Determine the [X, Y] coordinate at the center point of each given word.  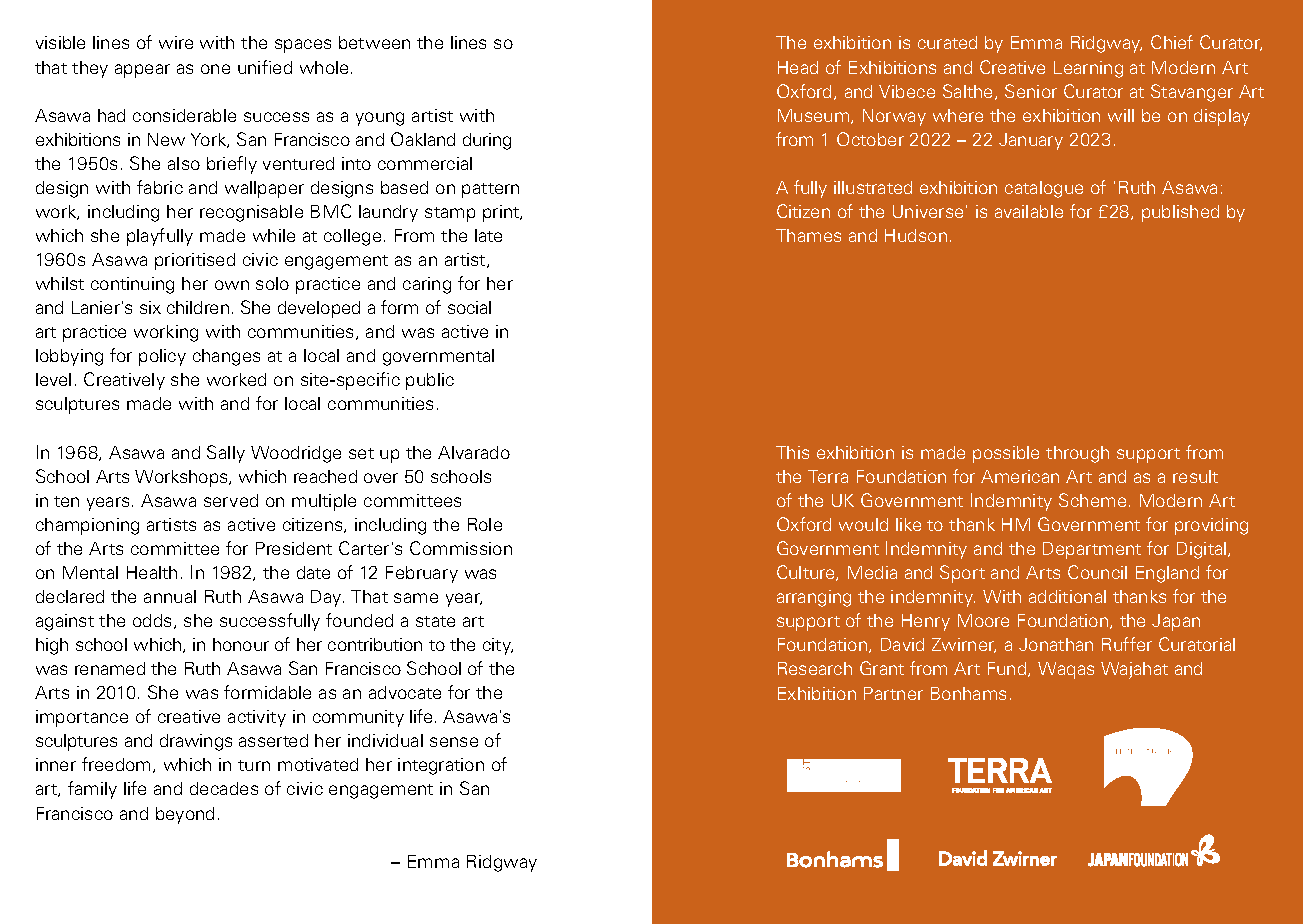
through [1077, 454]
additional [1067, 596]
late [488, 235]
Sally [226, 454]
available [1029, 211]
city [498, 646]
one [215, 69]
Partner [893, 693]
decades [224, 788]
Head [798, 67]
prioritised [195, 261]
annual [170, 596]
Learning [1088, 69]
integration [441, 766]
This [792, 452]
